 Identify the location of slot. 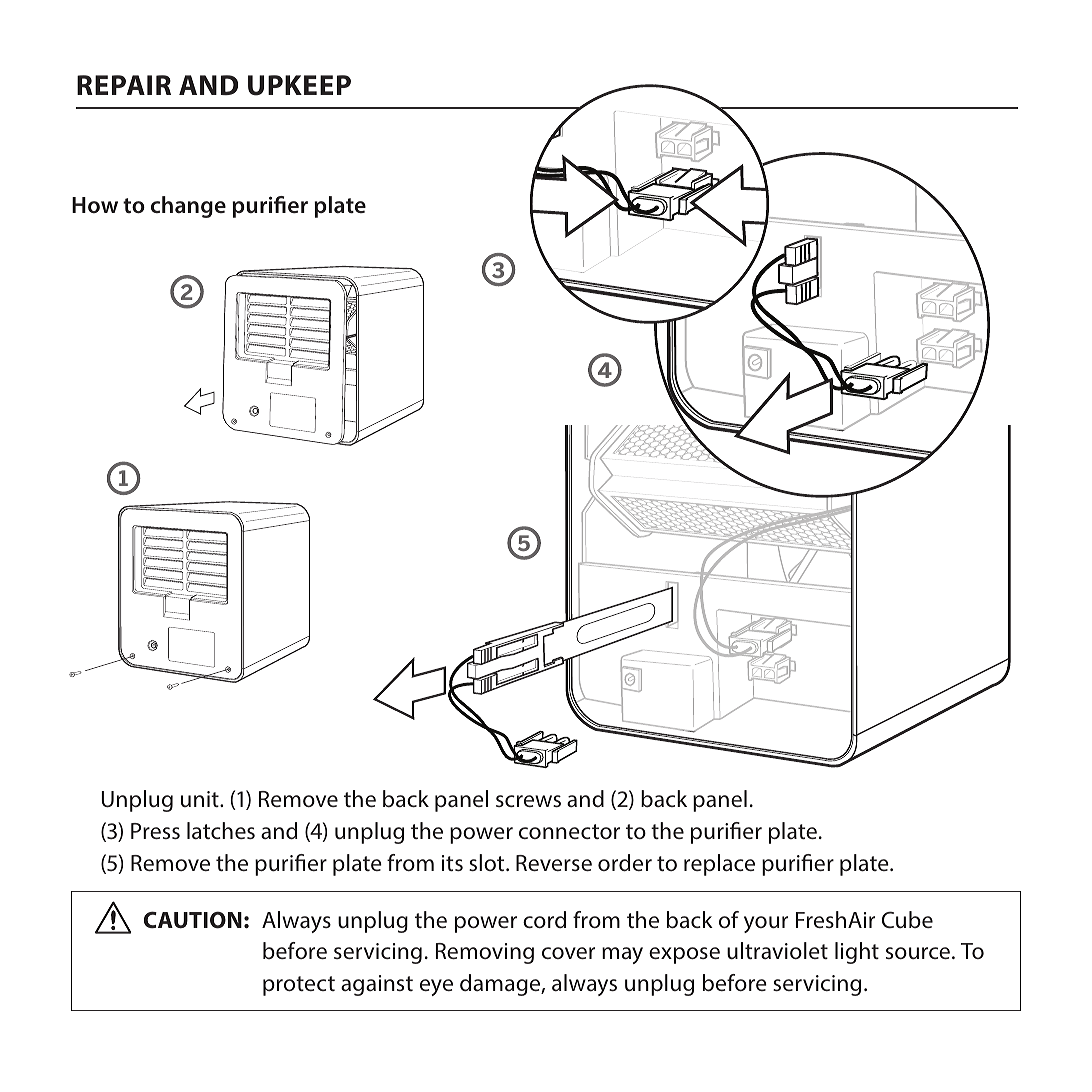
(488, 862).
